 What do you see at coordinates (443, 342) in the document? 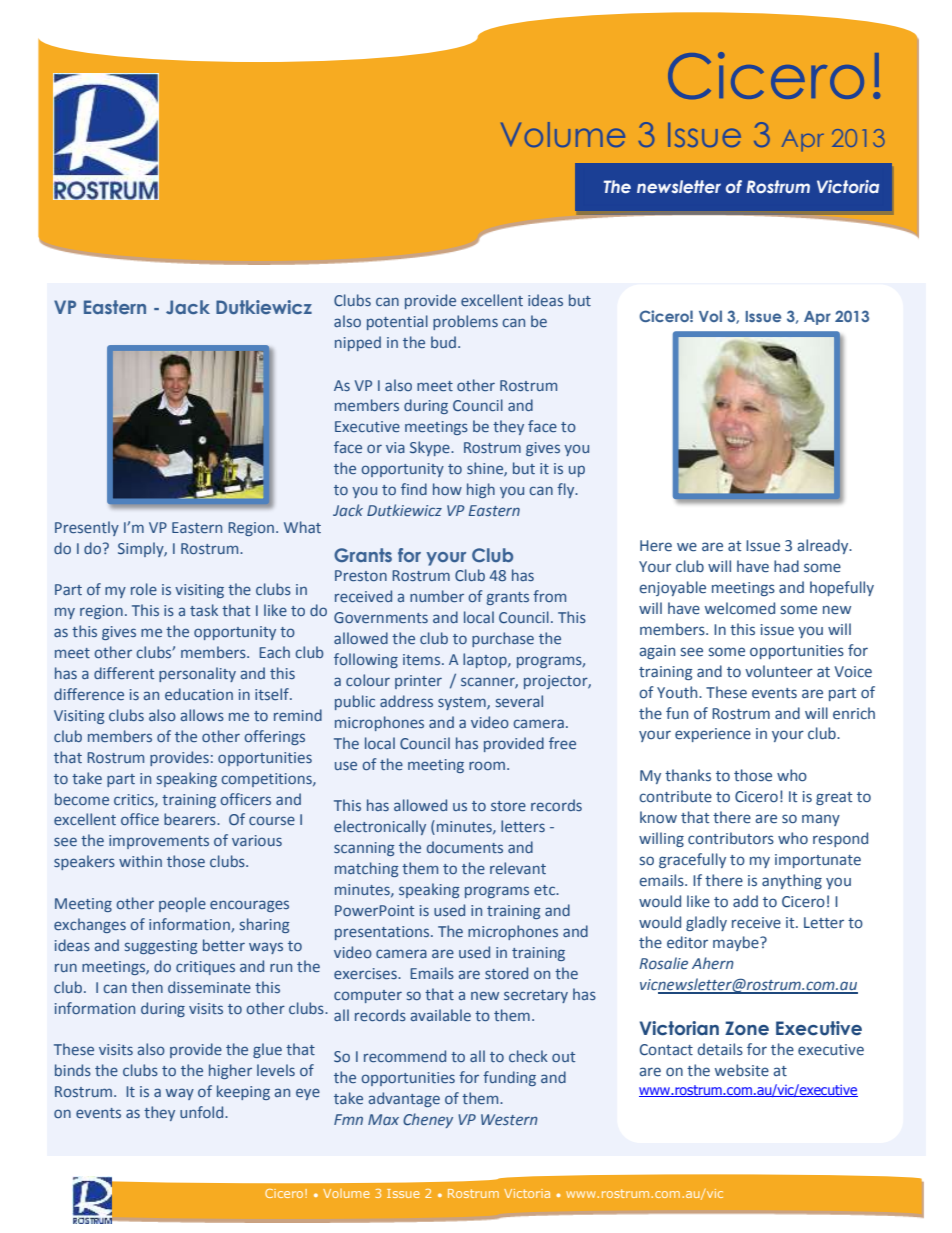
I see `bud` at bounding box center [443, 342].
